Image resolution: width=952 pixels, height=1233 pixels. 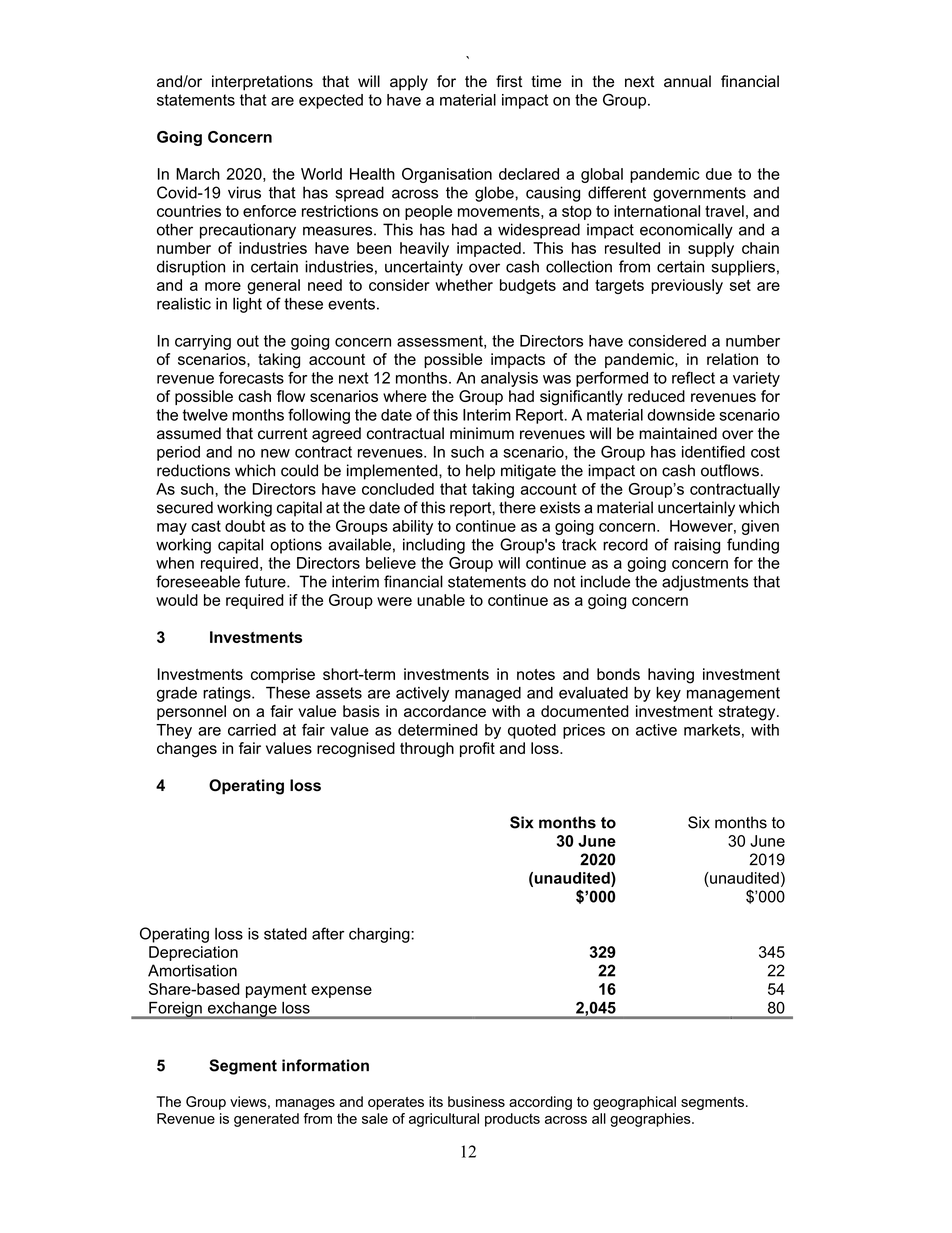 What do you see at coordinates (477, 749) in the screenshot?
I see `profit` at bounding box center [477, 749].
